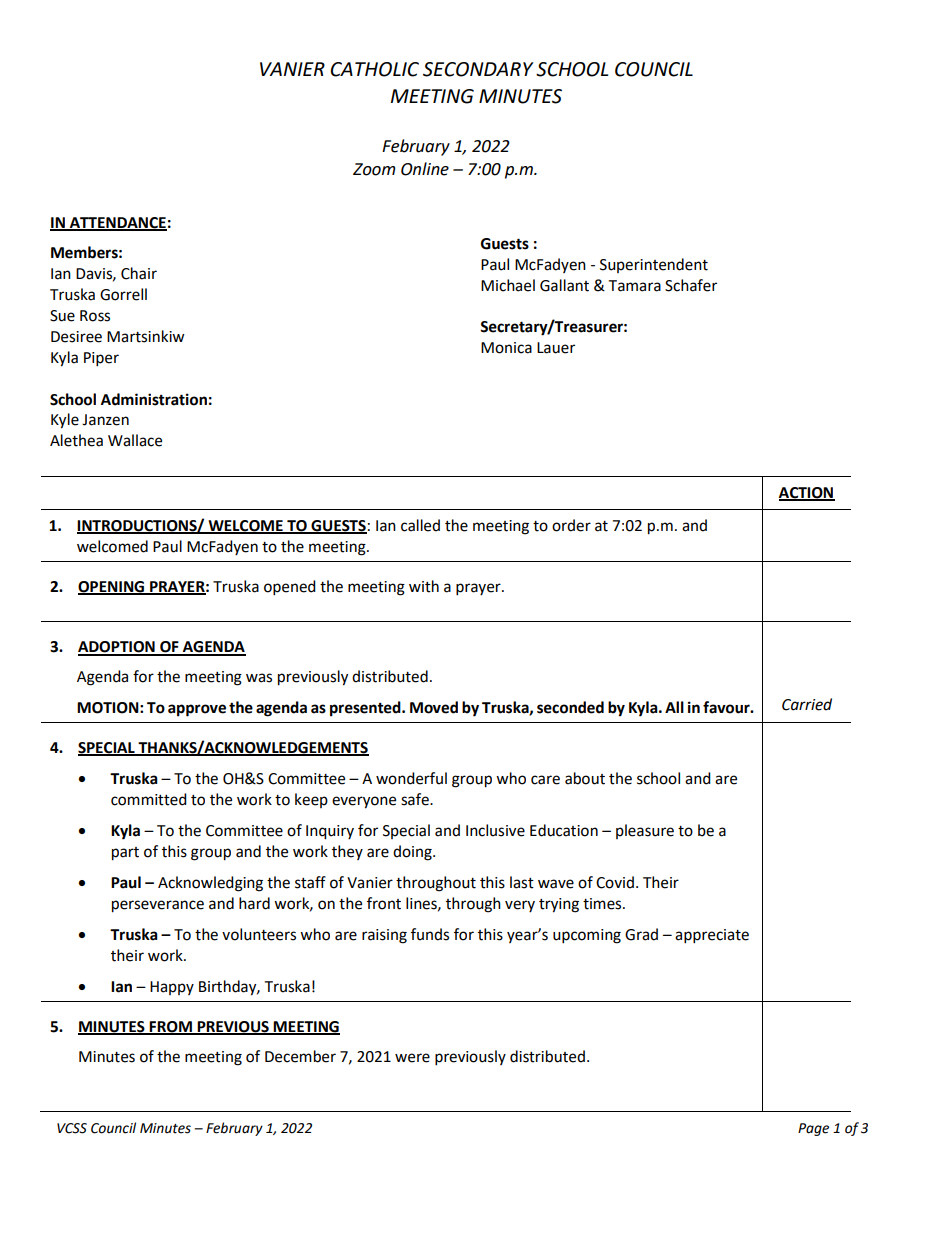 This document has height=1233, width=952. What do you see at coordinates (434, 707) in the document?
I see `Moved` at bounding box center [434, 707].
